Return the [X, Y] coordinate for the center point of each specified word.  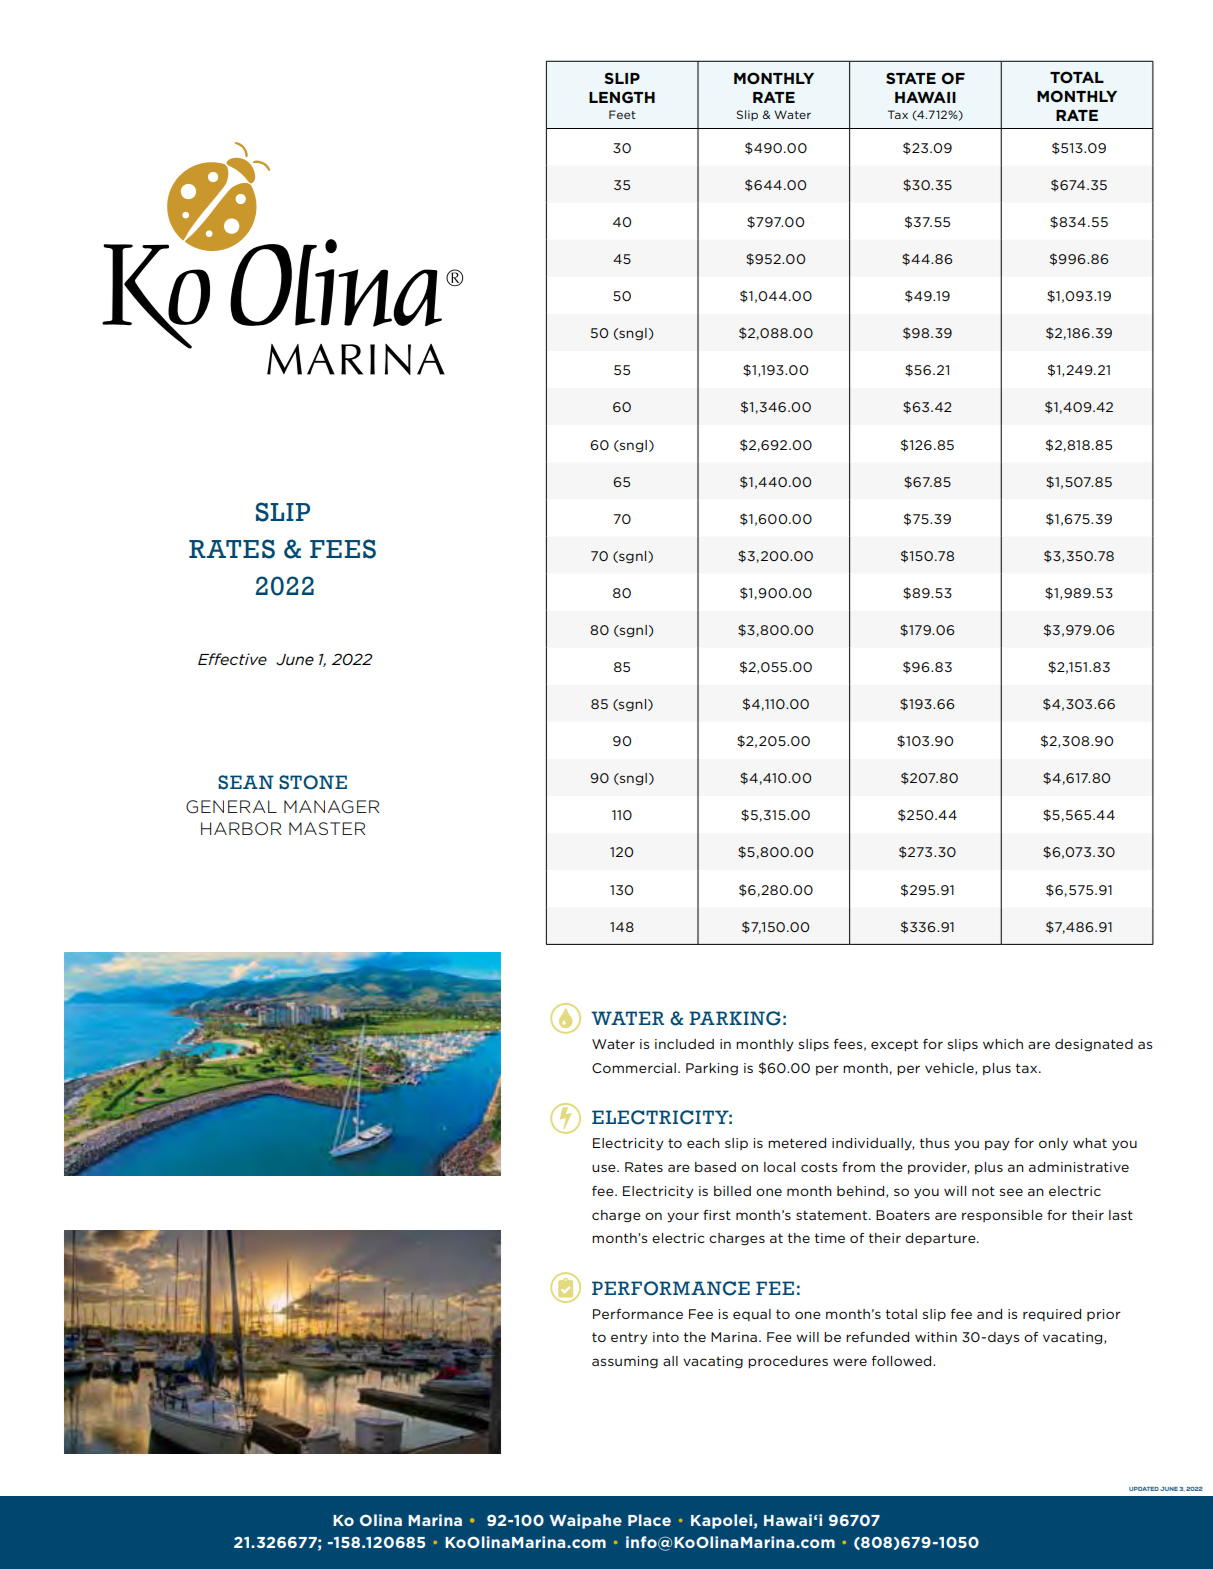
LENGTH [622, 97]
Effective [232, 659]
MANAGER [331, 807]
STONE [313, 782]
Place [649, 1520]
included [684, 1044]
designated [1094, 1045]
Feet [622, 114]
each [703, 1143]
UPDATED [1144, 1489]
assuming [625, 1362]
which [1003, 1044]
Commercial [634, 1068]
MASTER [327, 828]
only [1053, 1144]
